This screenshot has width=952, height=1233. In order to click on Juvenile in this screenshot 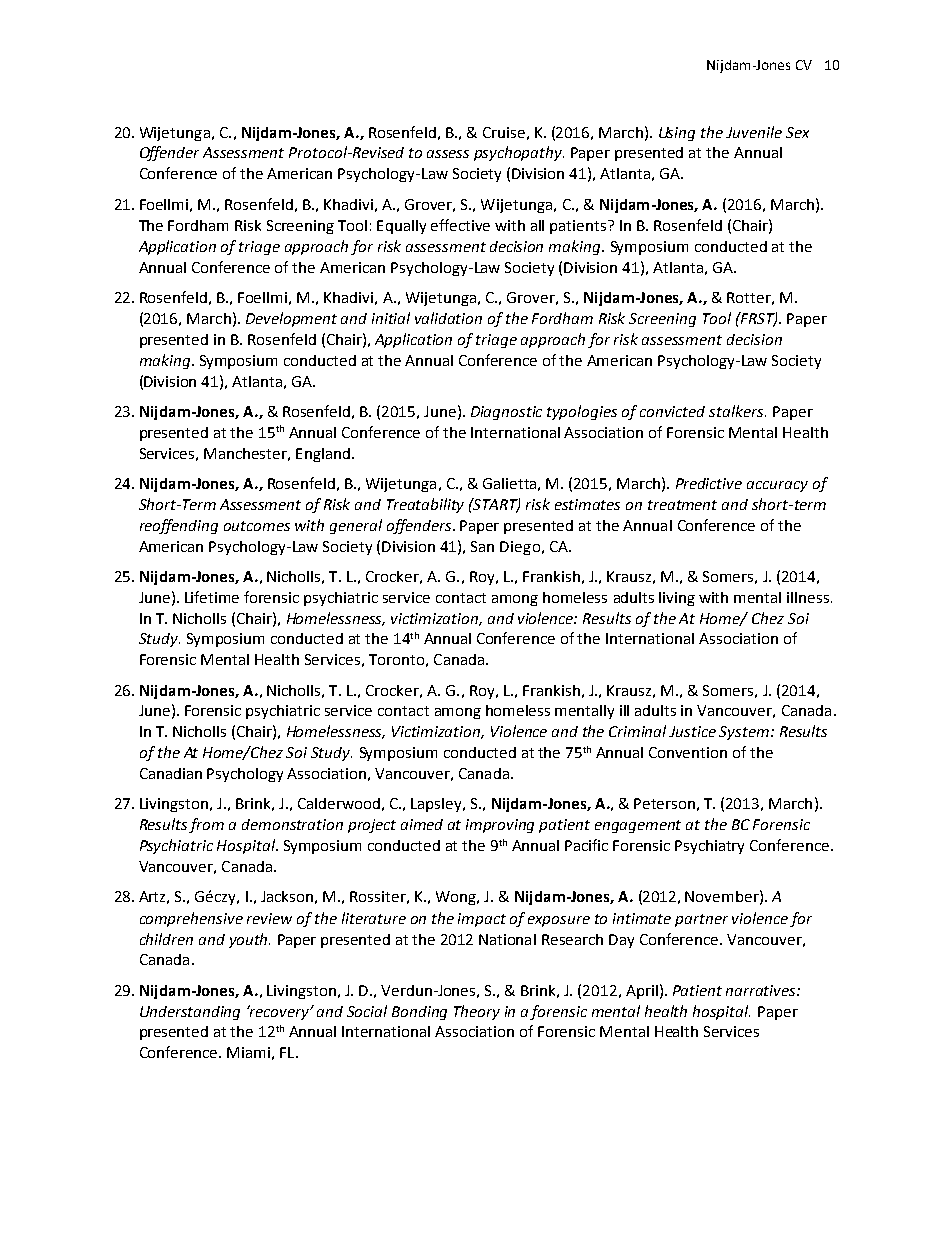, I will do `click(754, 132)`.
